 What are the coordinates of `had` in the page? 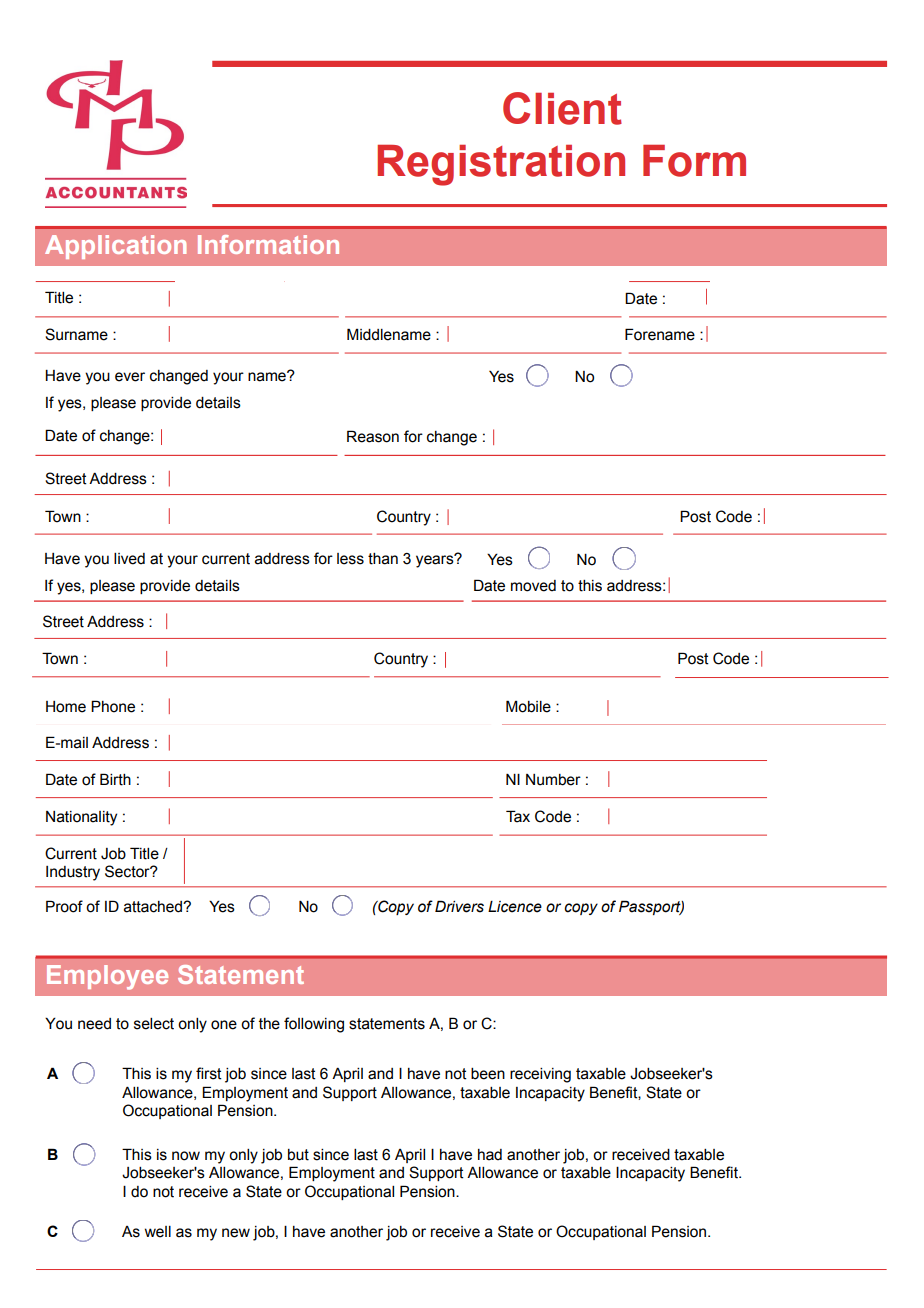 It's located at (490, 1155).
